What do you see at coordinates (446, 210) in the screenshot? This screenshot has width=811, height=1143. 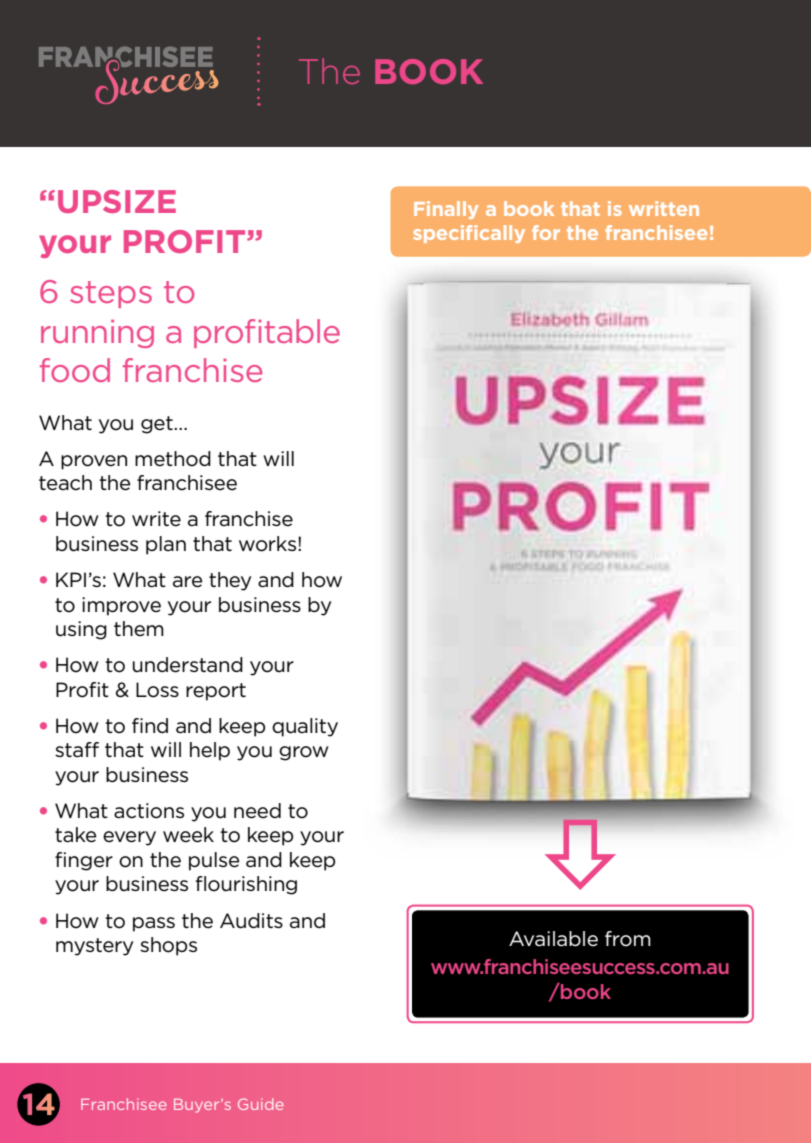 I see `Finally` at bounding box center [446, 210].
